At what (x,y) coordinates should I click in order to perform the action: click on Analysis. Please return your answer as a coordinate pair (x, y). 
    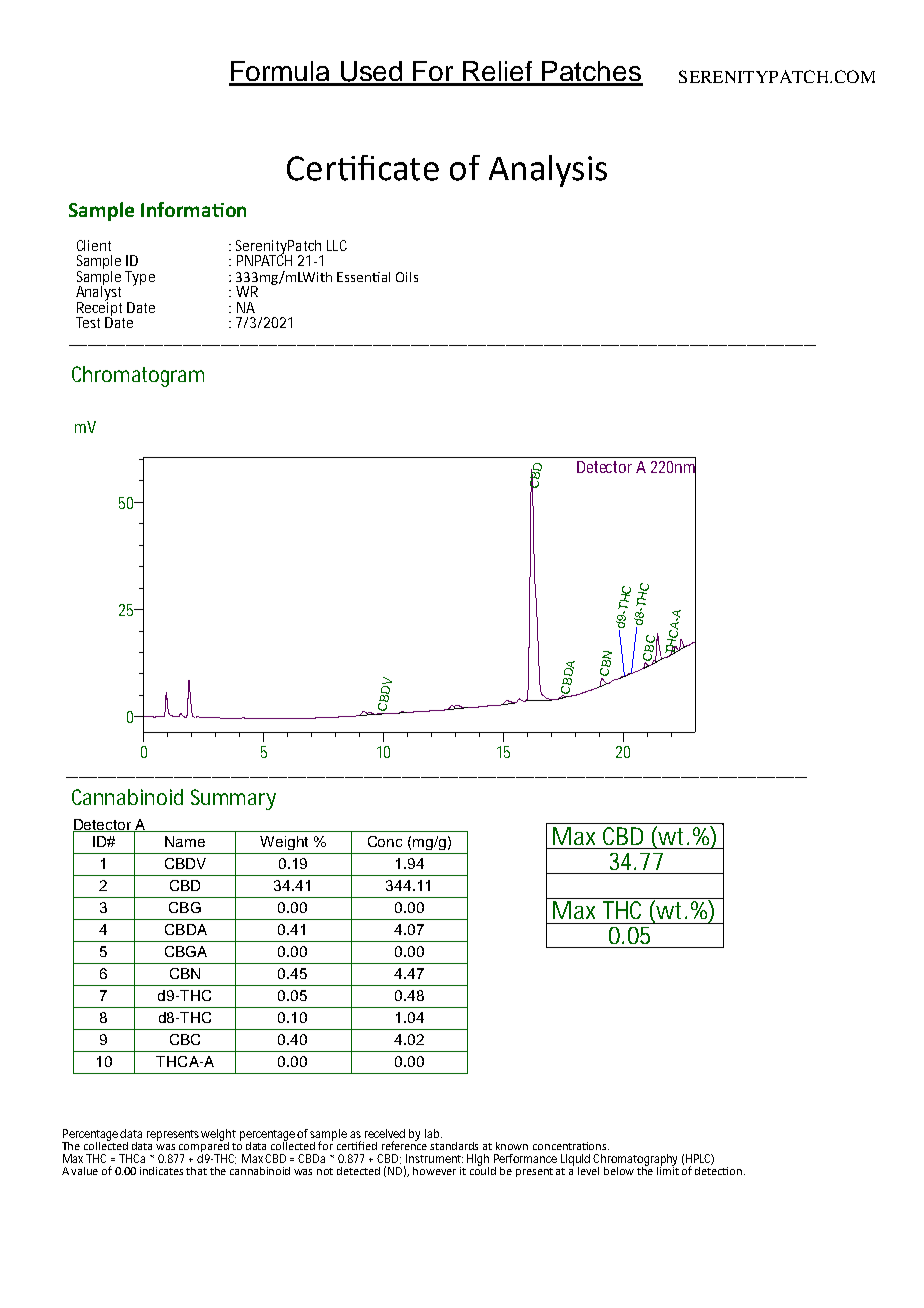
    Looking at the image, I should click on (548, 171).
